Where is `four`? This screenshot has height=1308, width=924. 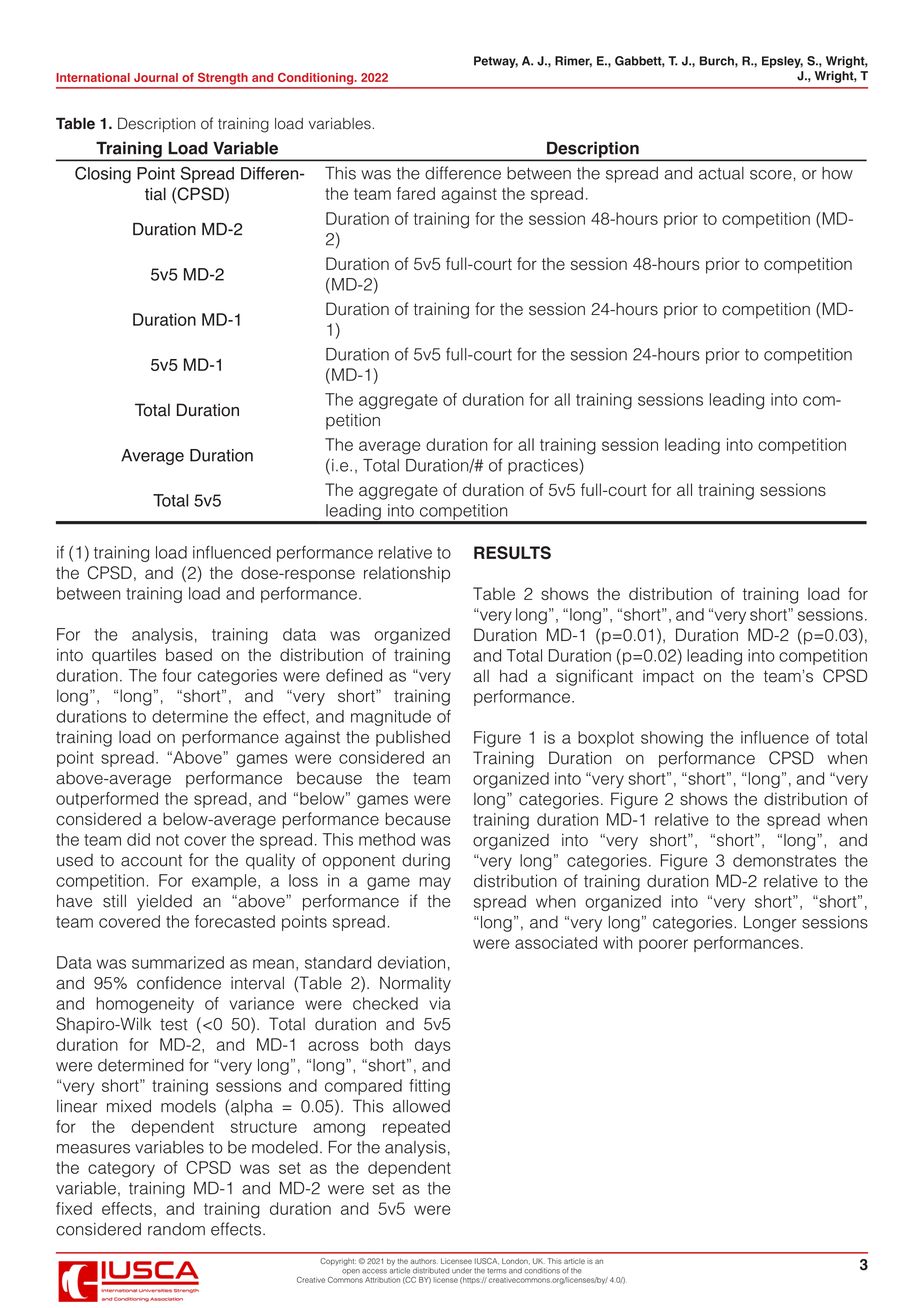
four is located at coordinates (177, 675).
